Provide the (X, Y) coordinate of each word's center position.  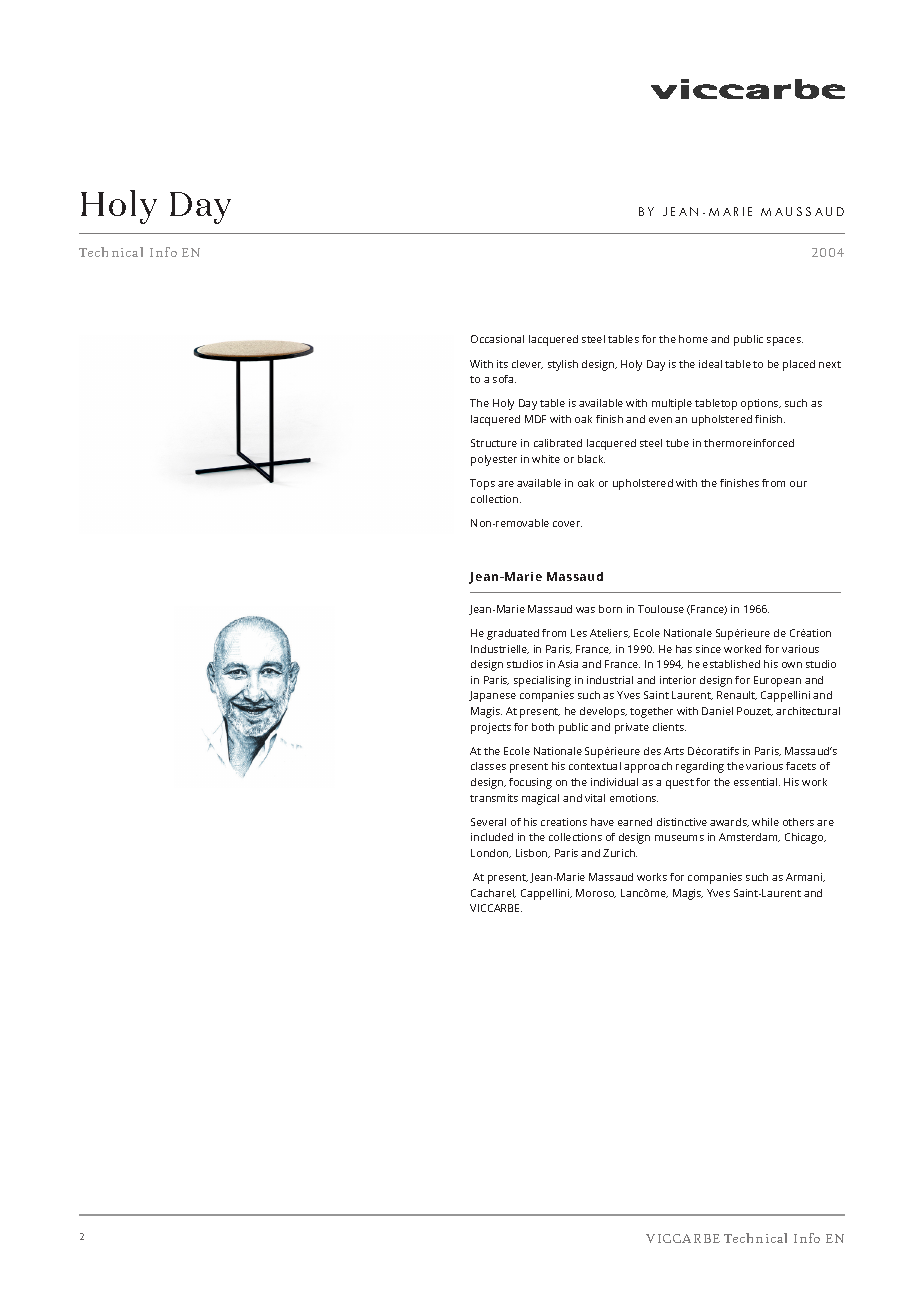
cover (567, 524)
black (591, 459)
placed (799, 365)
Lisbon (533, 853)
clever (527, 364)
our (798, 484)
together (651, 712)
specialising (542, 681)
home (693, 339)
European (777, 681)
